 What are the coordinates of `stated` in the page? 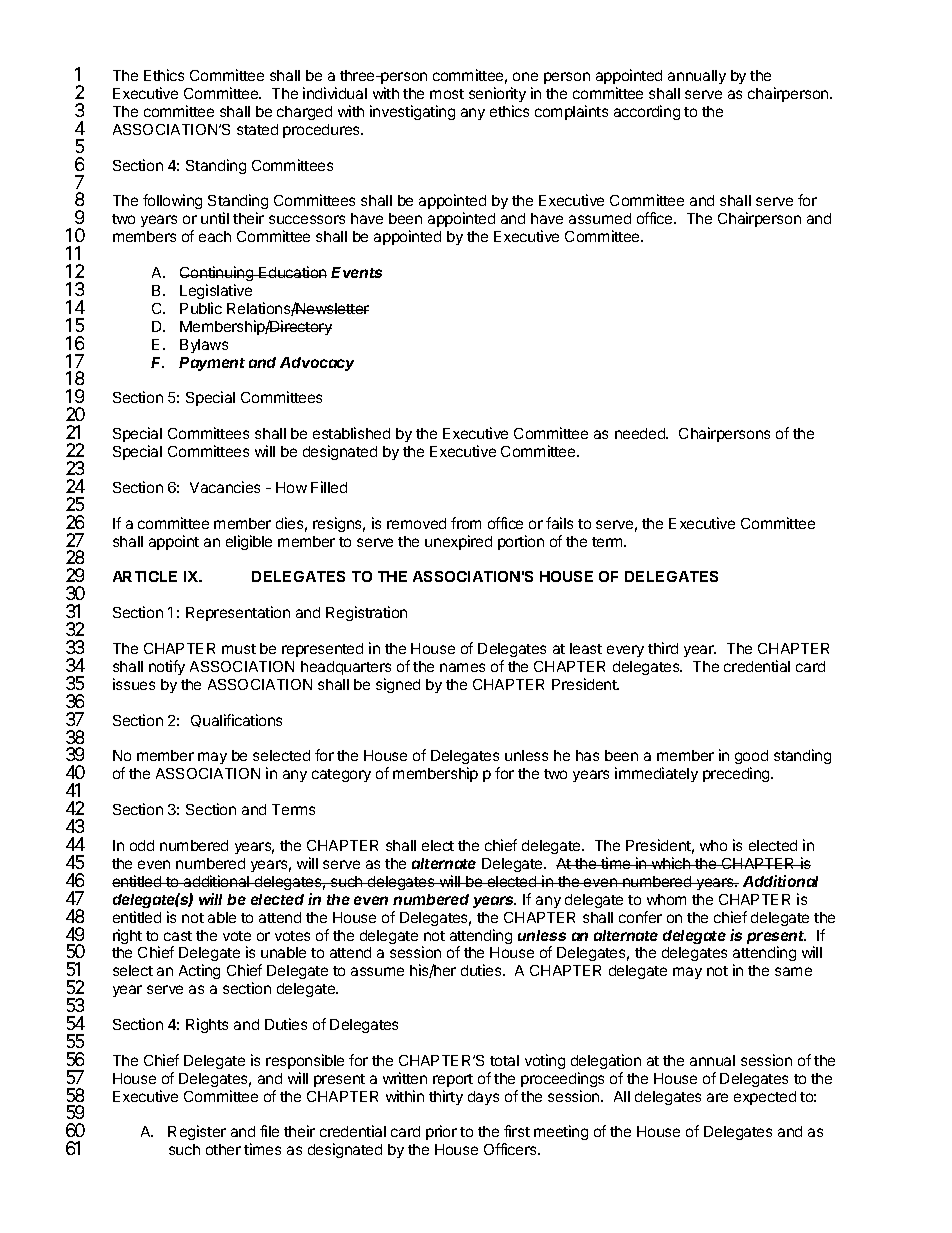 It's located at (257, 129).
